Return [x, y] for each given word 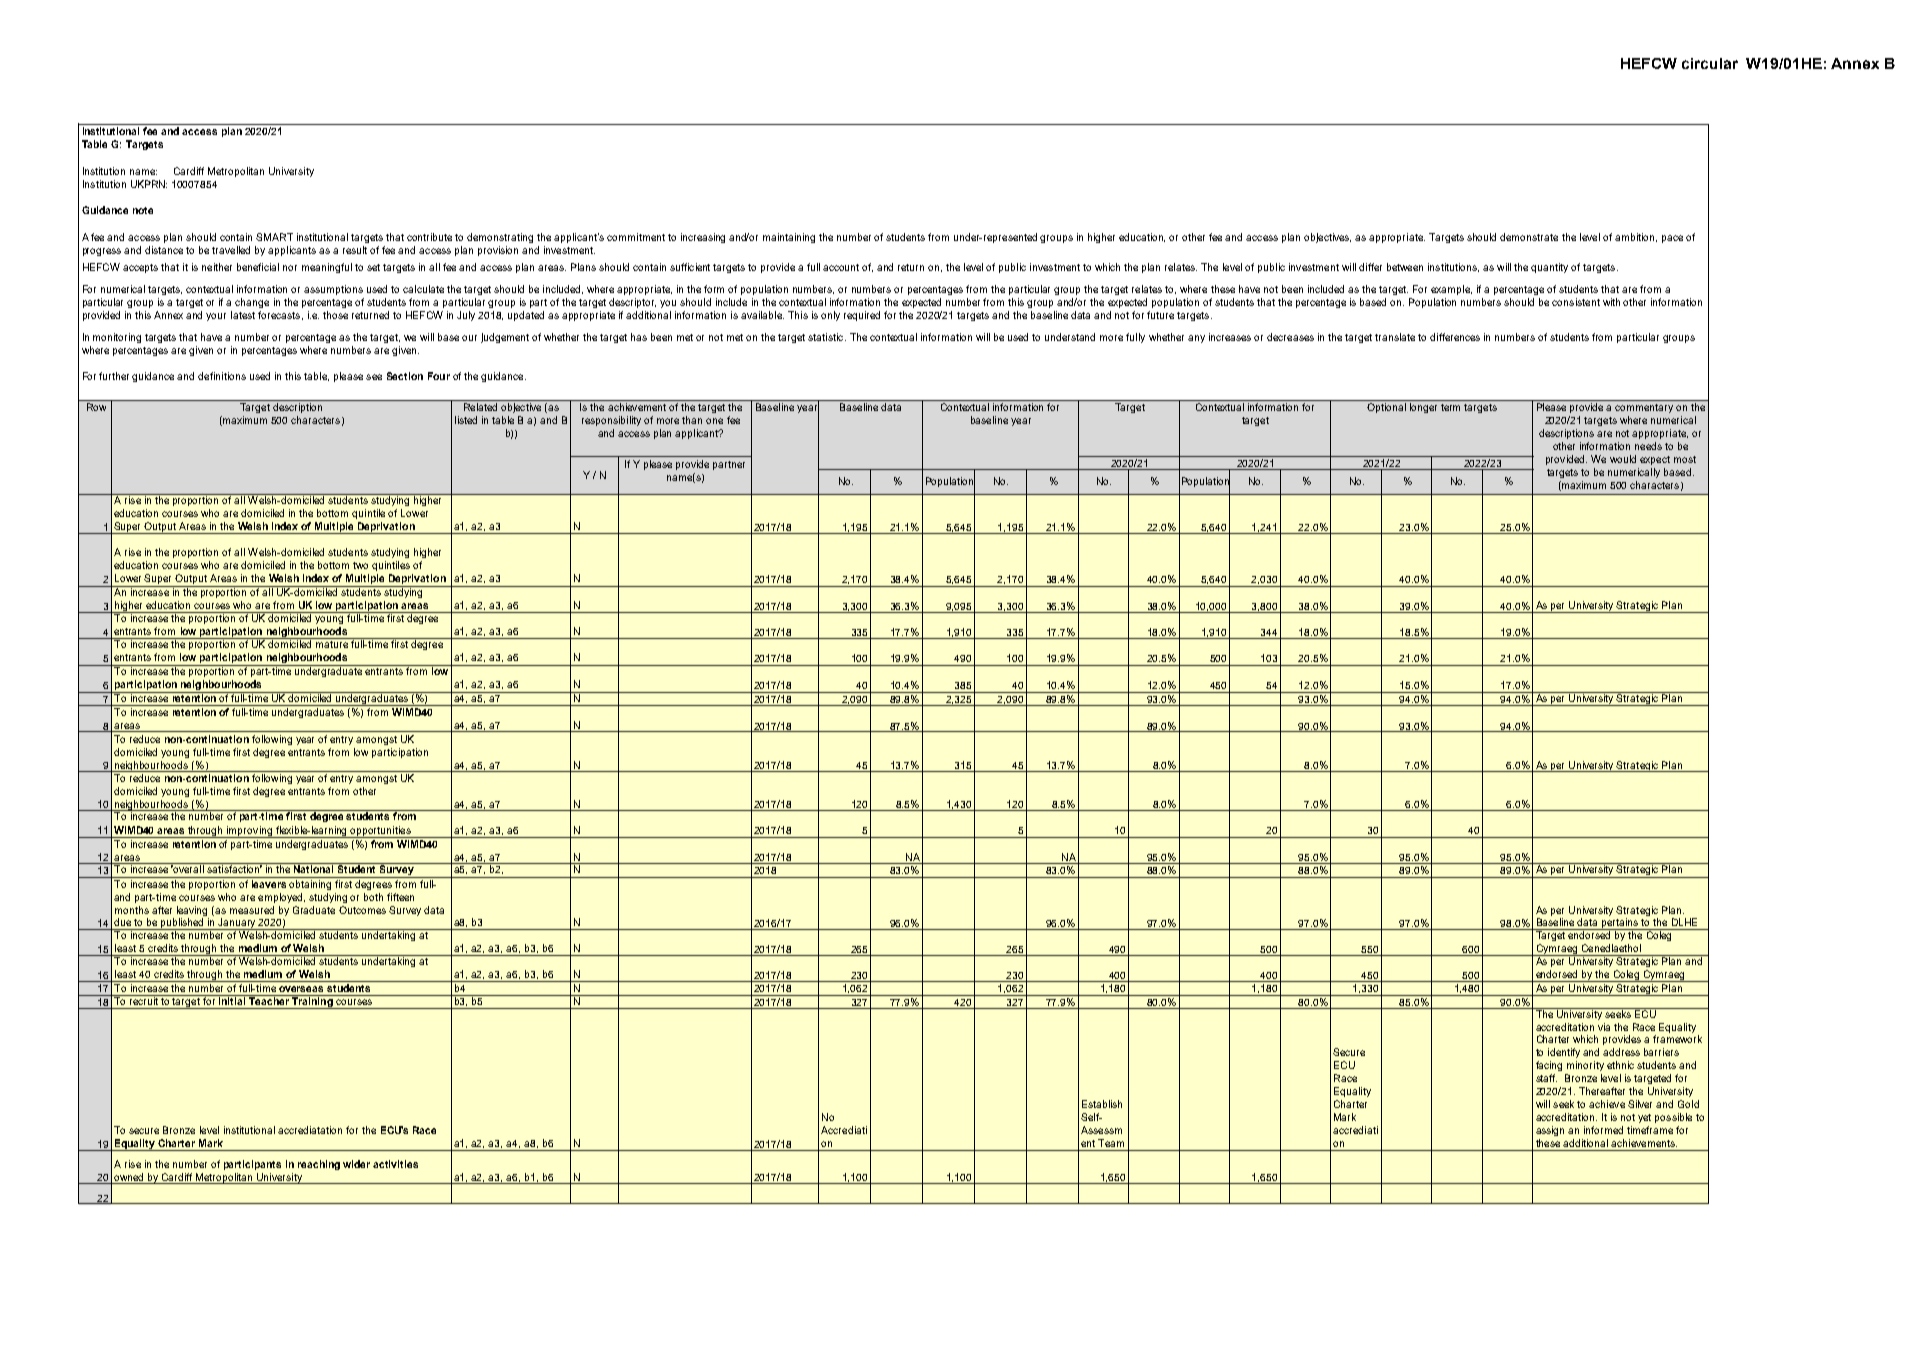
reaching [319, 1165]
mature [332, 644]
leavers [269, 884]
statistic [827, 337]
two [360, 565]
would [1623, 459]
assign [1550, 1131]
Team [1111, 1143]
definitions [222, 376]
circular [1710, 63]
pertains [1620, 924]
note [143, 210]
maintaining [789, 238]
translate [1395, 337]
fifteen [400, 897]
